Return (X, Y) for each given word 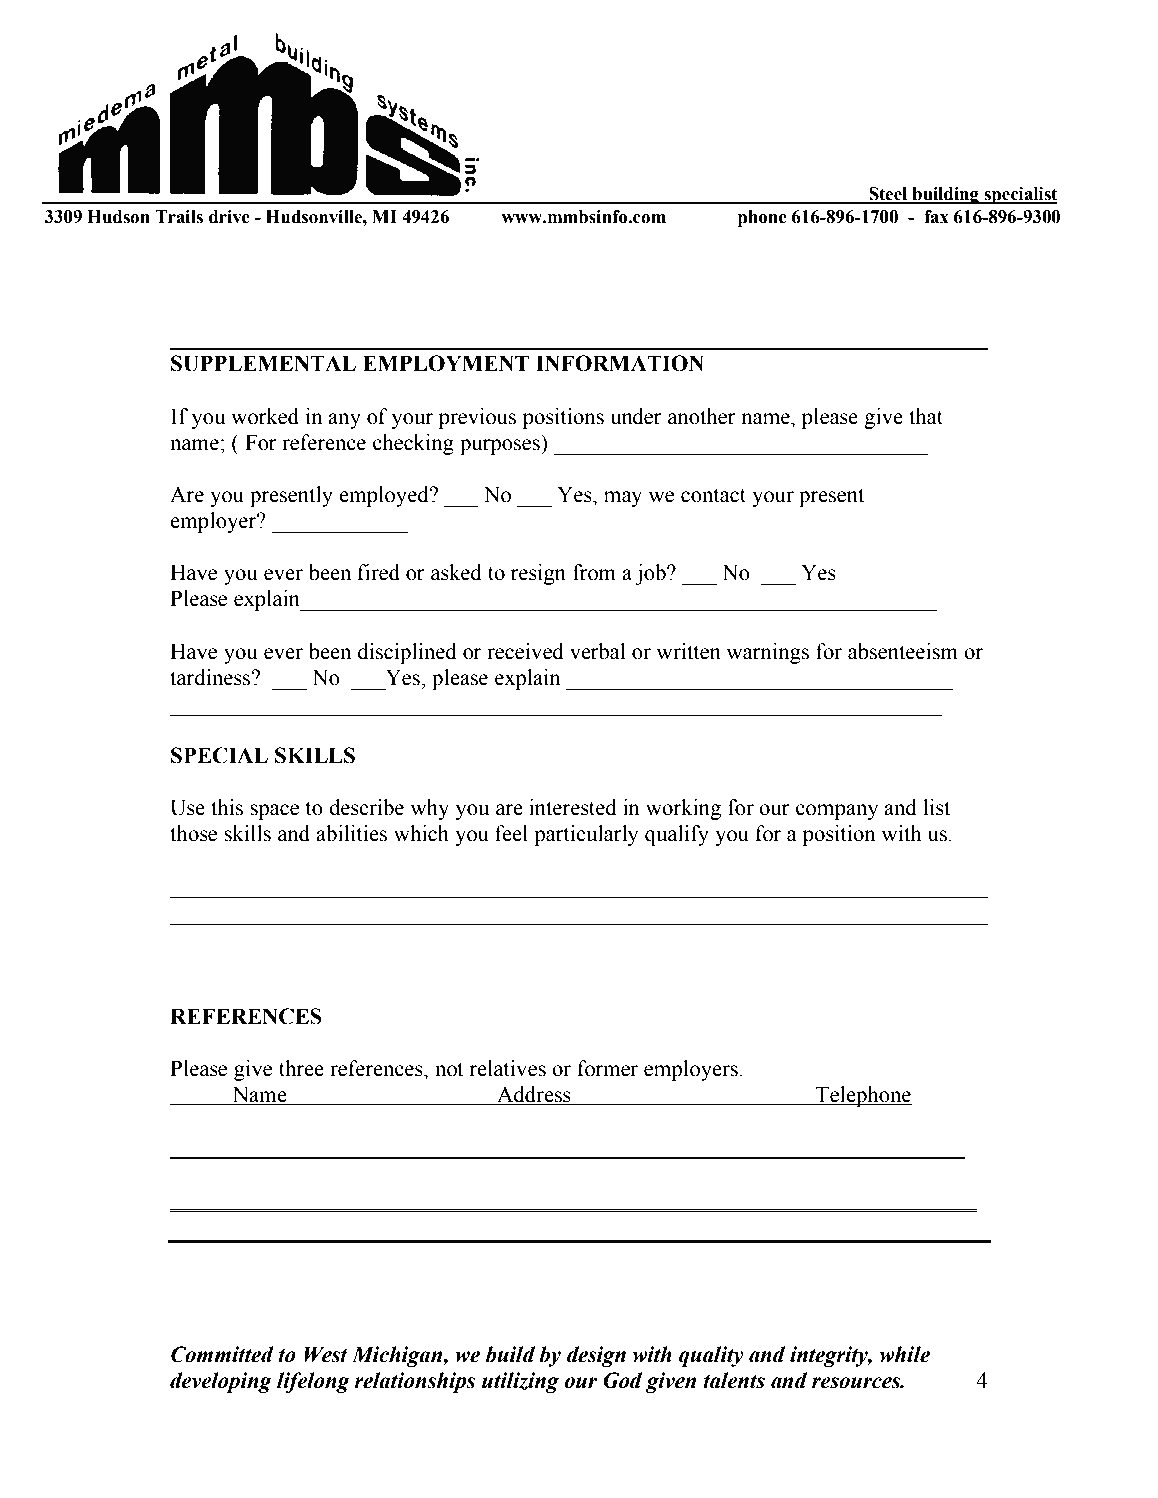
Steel (888, 195)
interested (573, 807)
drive (229, 217)
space (274, 812)
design (596, 1356)
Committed (222, 1354)
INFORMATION (620, 363)
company (837, 812)
